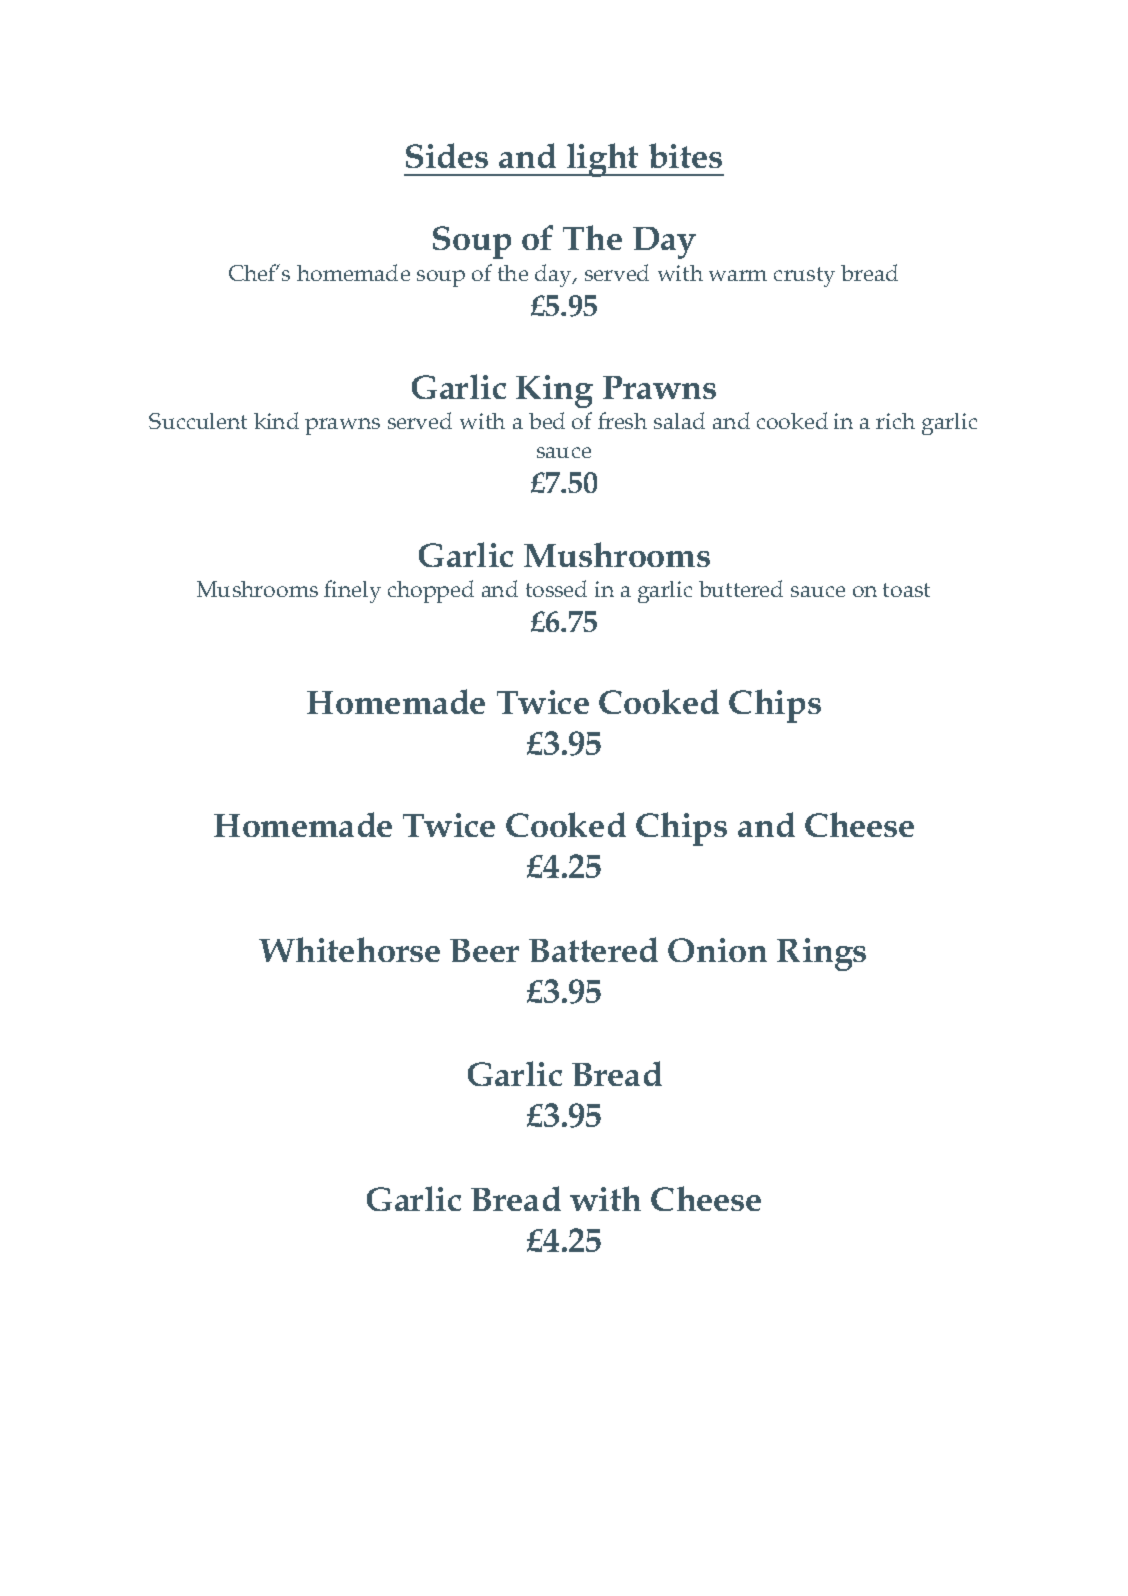 This image has width=1128, height=1596. What do you see at coordinates (547, 420) in the image?
I see `bed` at bounding box center [547, 420].
